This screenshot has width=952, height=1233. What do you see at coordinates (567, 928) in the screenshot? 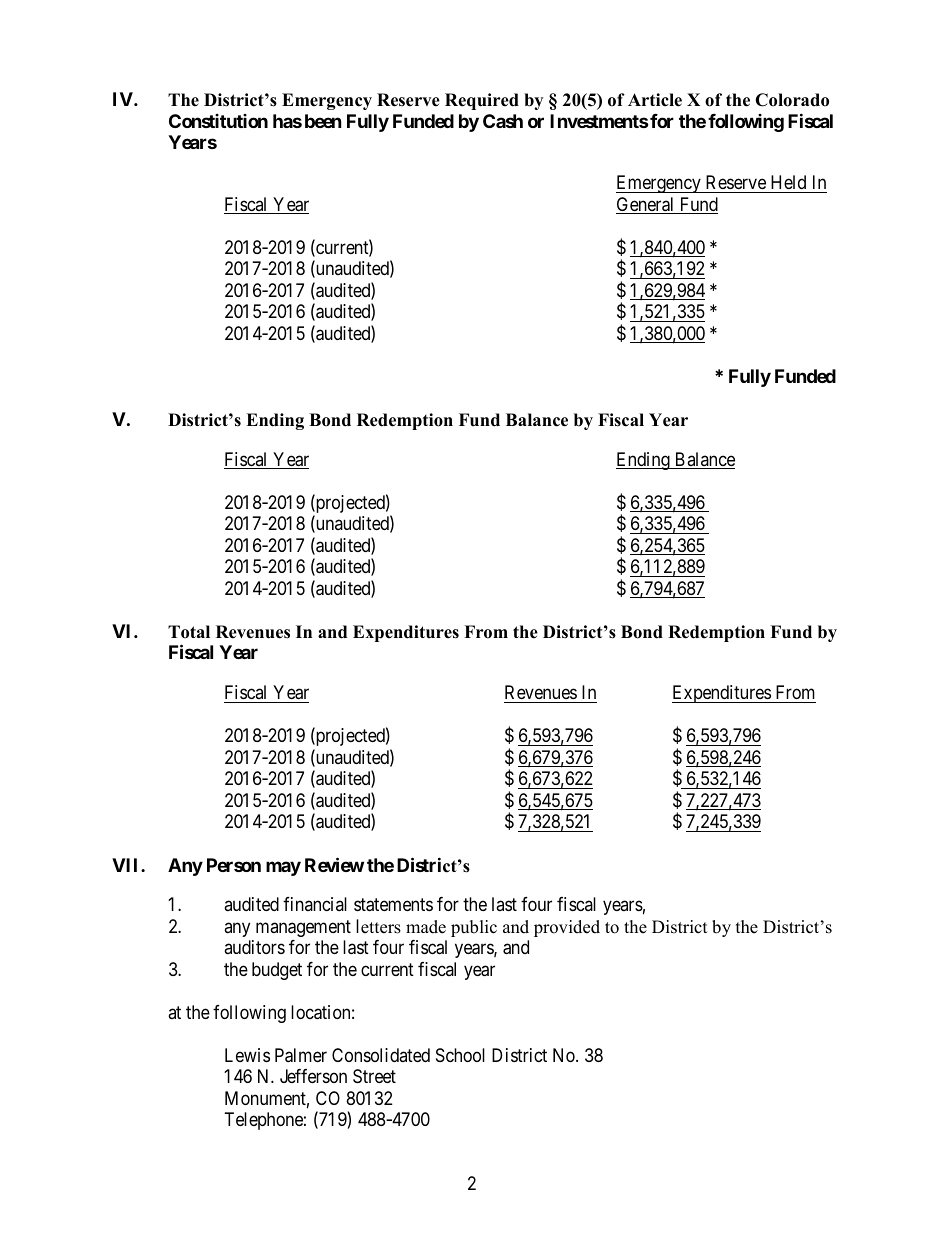
I see `provided` at bounding box center [567, 928].
